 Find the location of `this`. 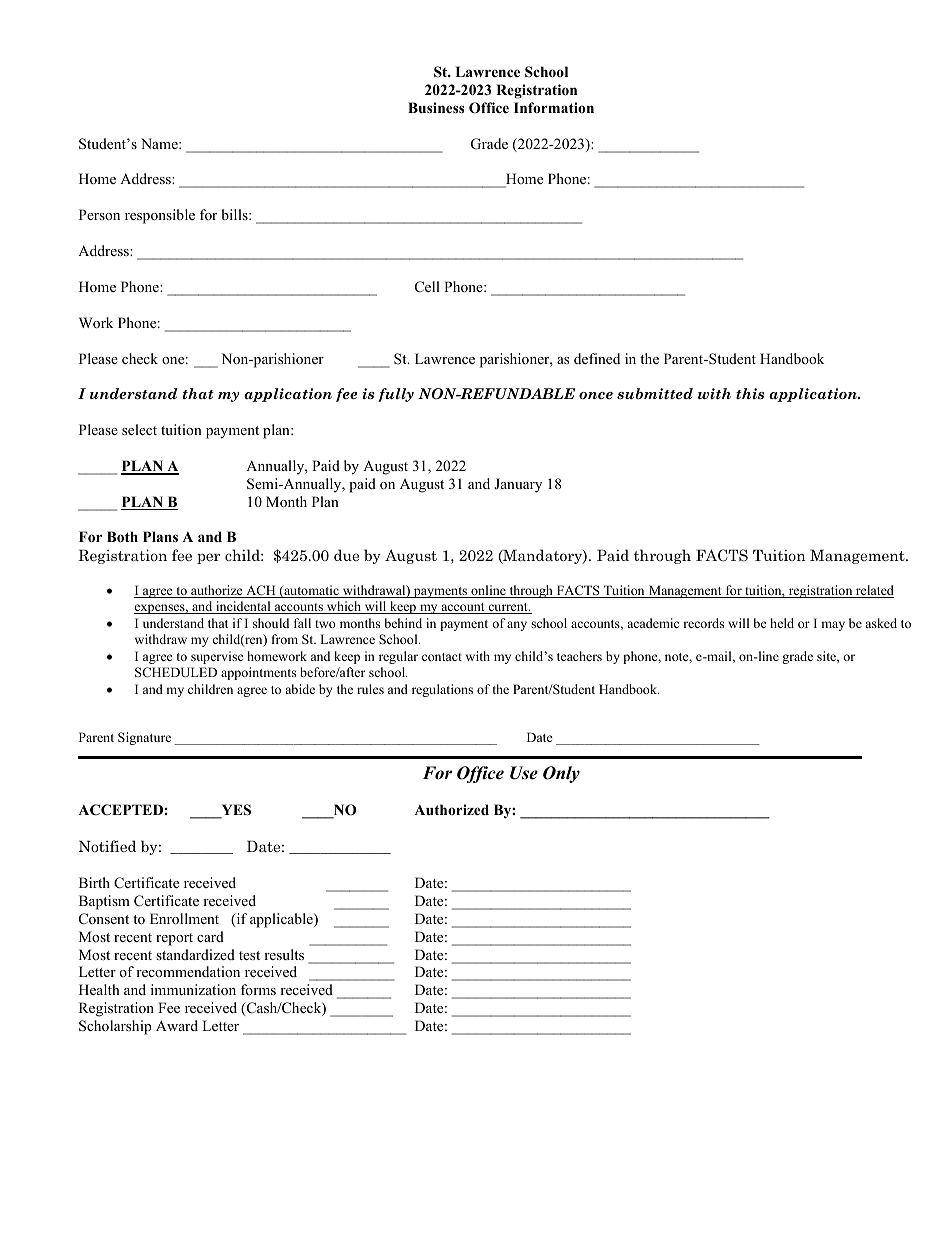

this is located at coordinates (750, 394).
